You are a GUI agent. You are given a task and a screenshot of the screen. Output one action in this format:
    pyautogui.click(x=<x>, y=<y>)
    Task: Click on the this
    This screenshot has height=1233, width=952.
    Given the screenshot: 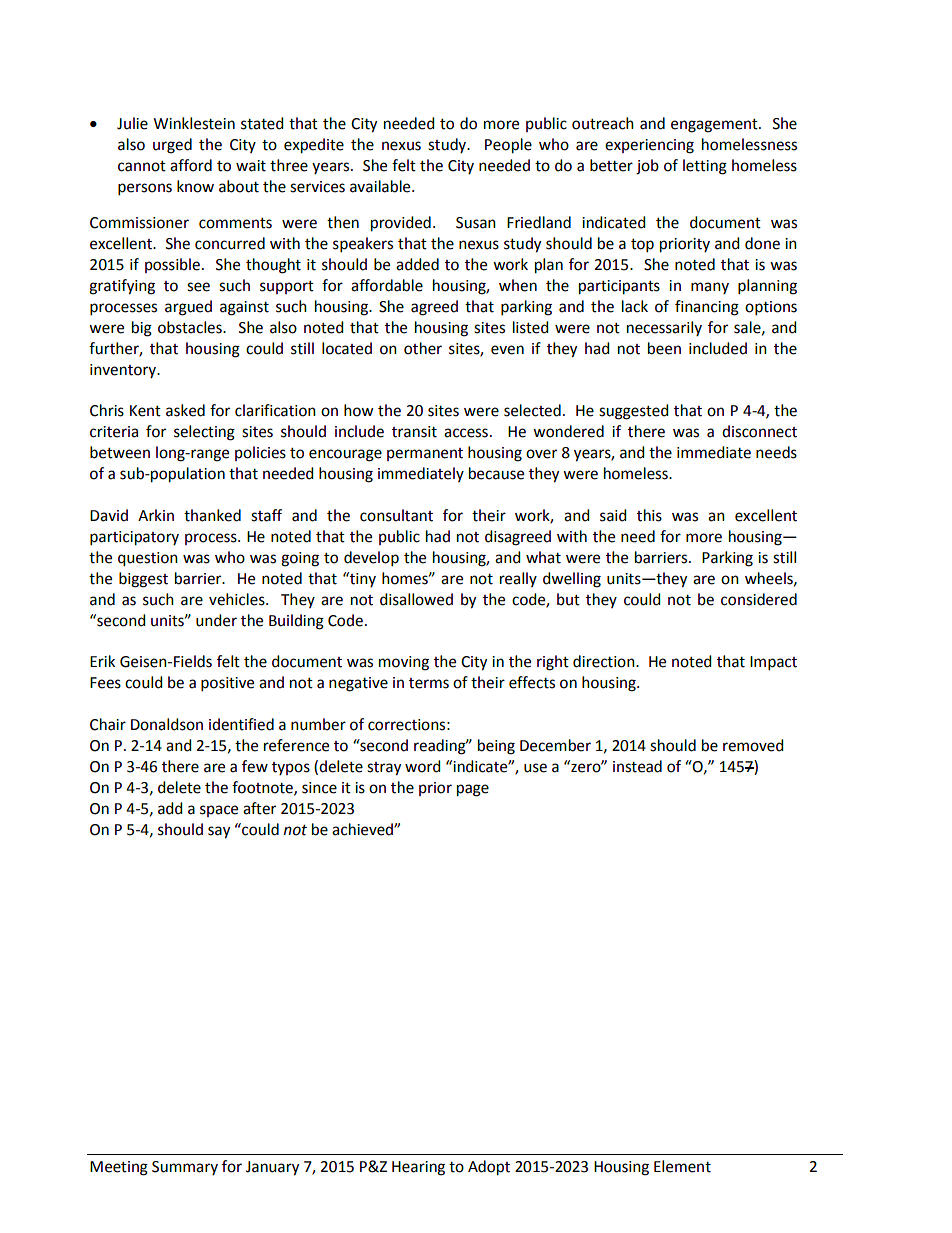 What is the action you would take?
    pyautogui.click(x=649, y=515)
